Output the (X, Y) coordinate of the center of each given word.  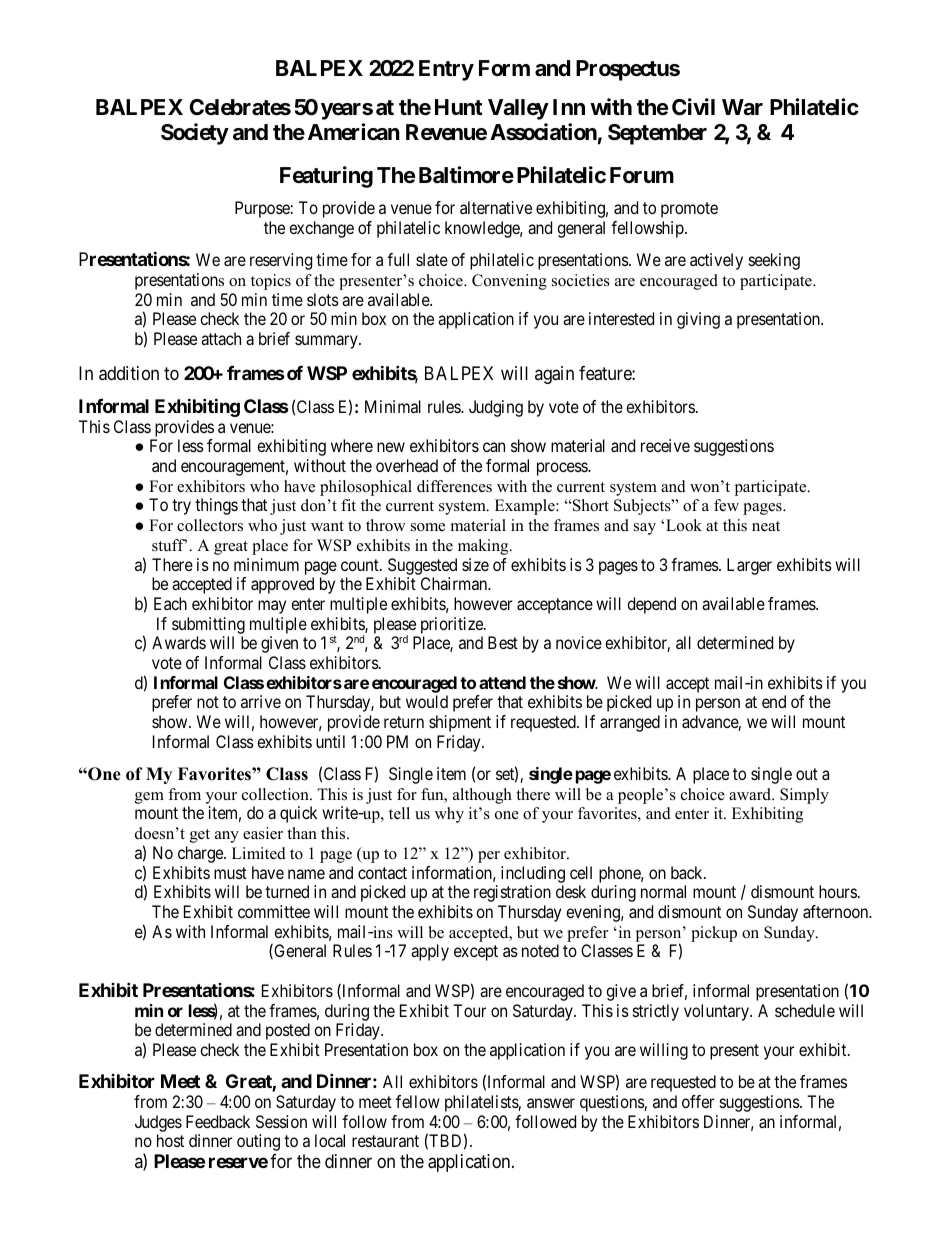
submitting (208, 625)
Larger (749, 566)
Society (195, 134)
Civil (693, 106)
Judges (158, 1123)
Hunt (459, 107)
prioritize (453, 625)
